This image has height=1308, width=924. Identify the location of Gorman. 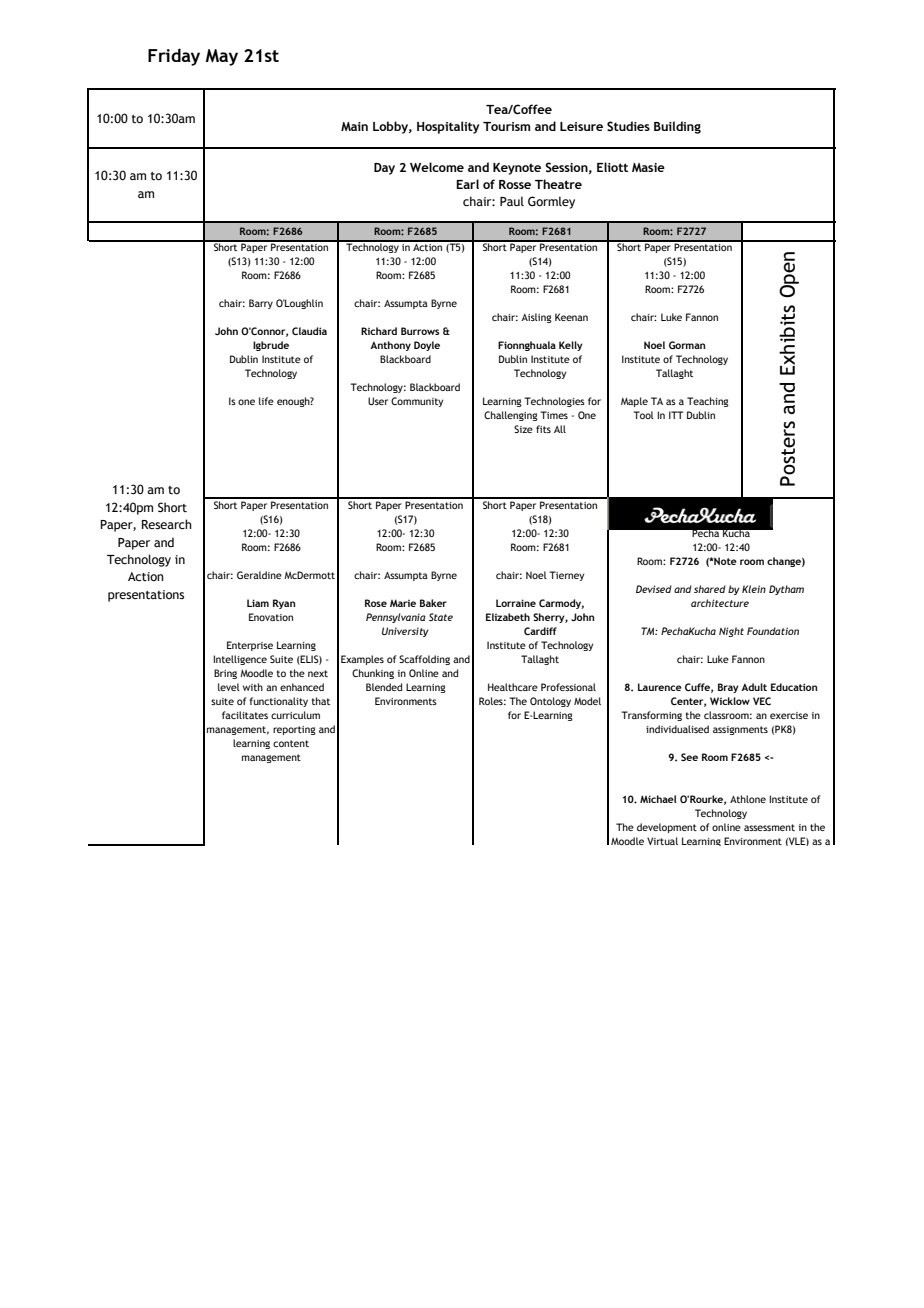
(687, 345).
